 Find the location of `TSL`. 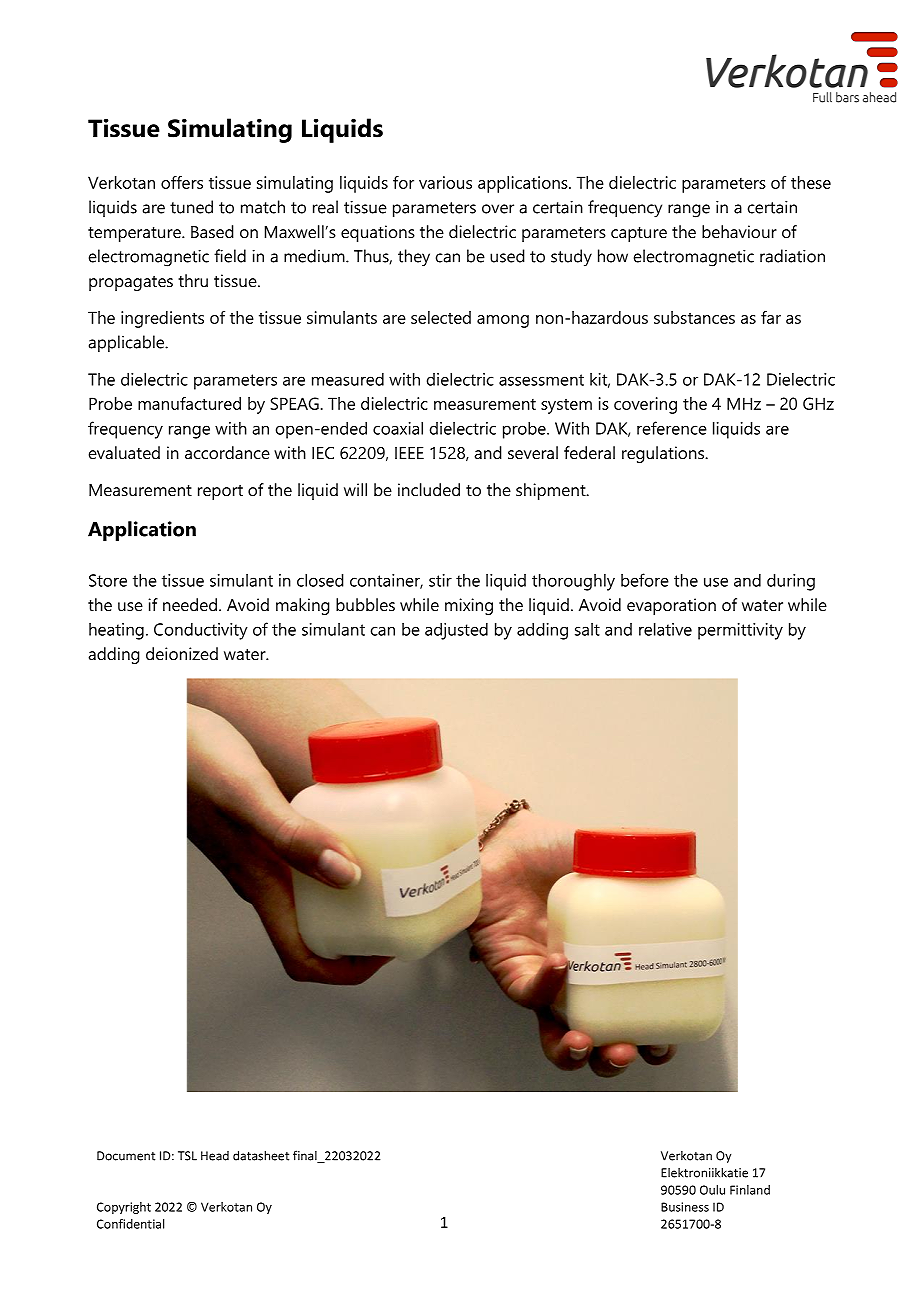

TSL is located at coordinates (187, 1156).
